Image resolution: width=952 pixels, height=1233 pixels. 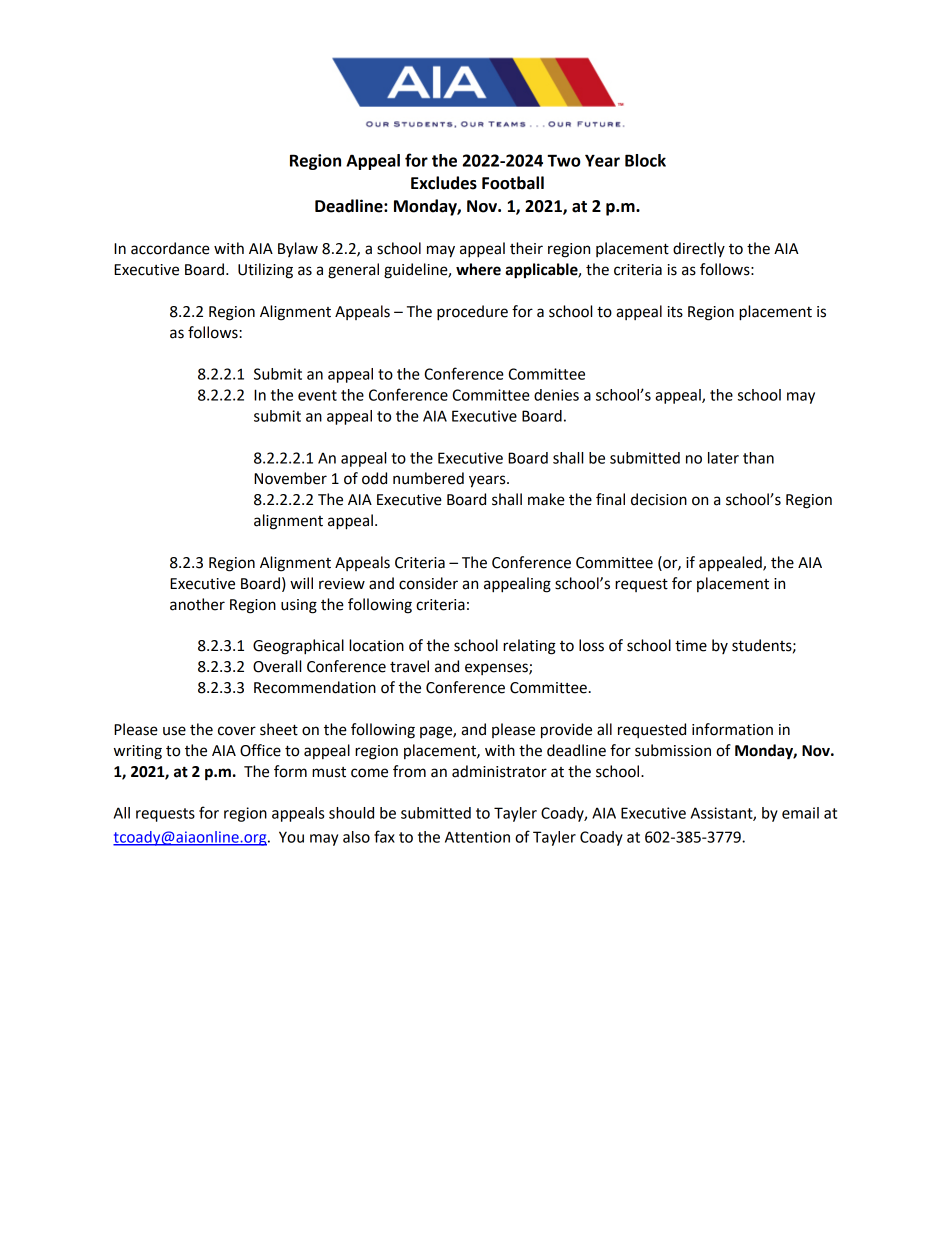 I want to click on You, so click(x=291, y=837).
